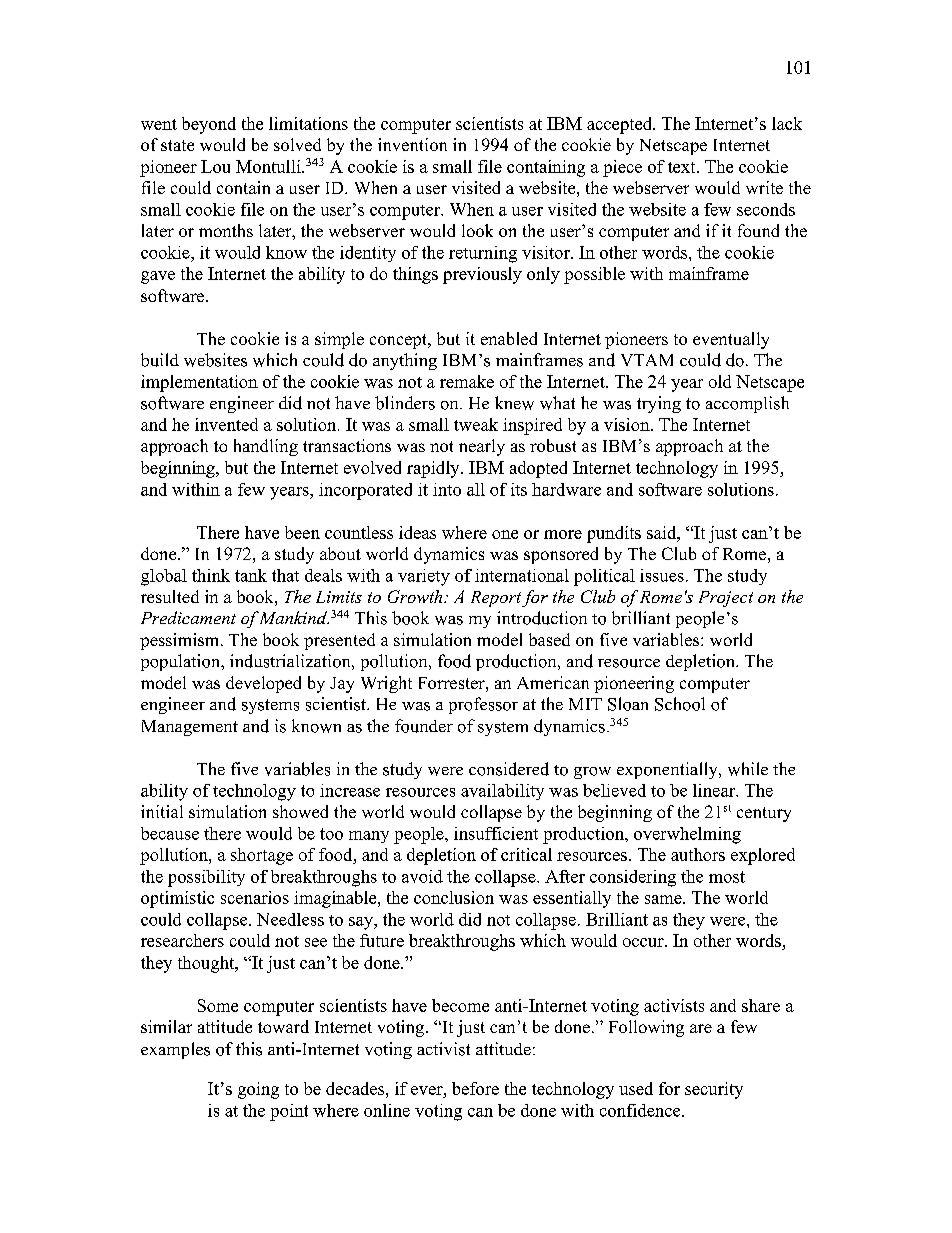 The image size is (952, 1233). Describe the element at coordinates (215, 166) in the page. I see `Lou` at that location.
